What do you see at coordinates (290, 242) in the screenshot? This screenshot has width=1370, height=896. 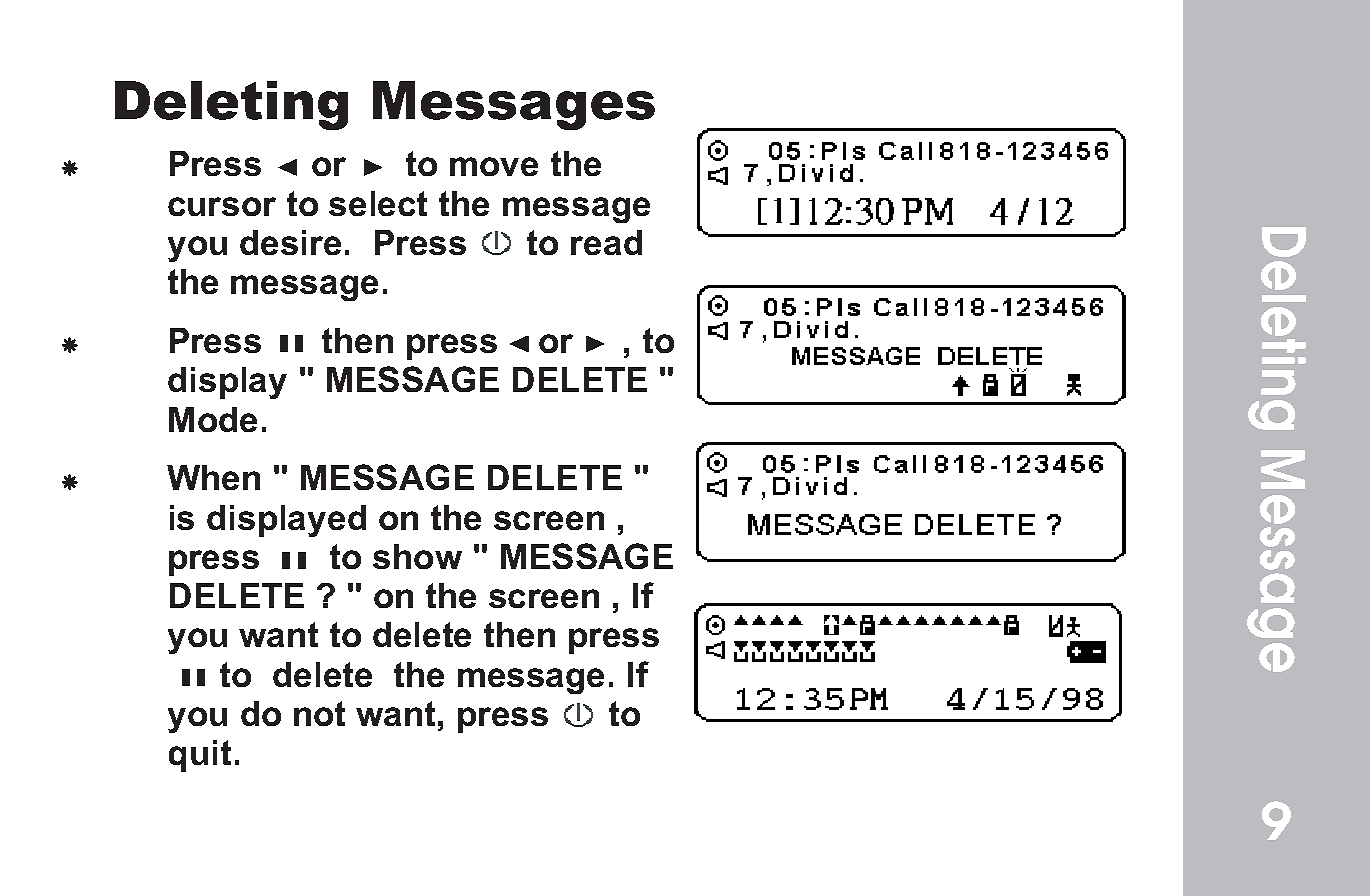 I see `desire` at bounding box center [290, 242].
